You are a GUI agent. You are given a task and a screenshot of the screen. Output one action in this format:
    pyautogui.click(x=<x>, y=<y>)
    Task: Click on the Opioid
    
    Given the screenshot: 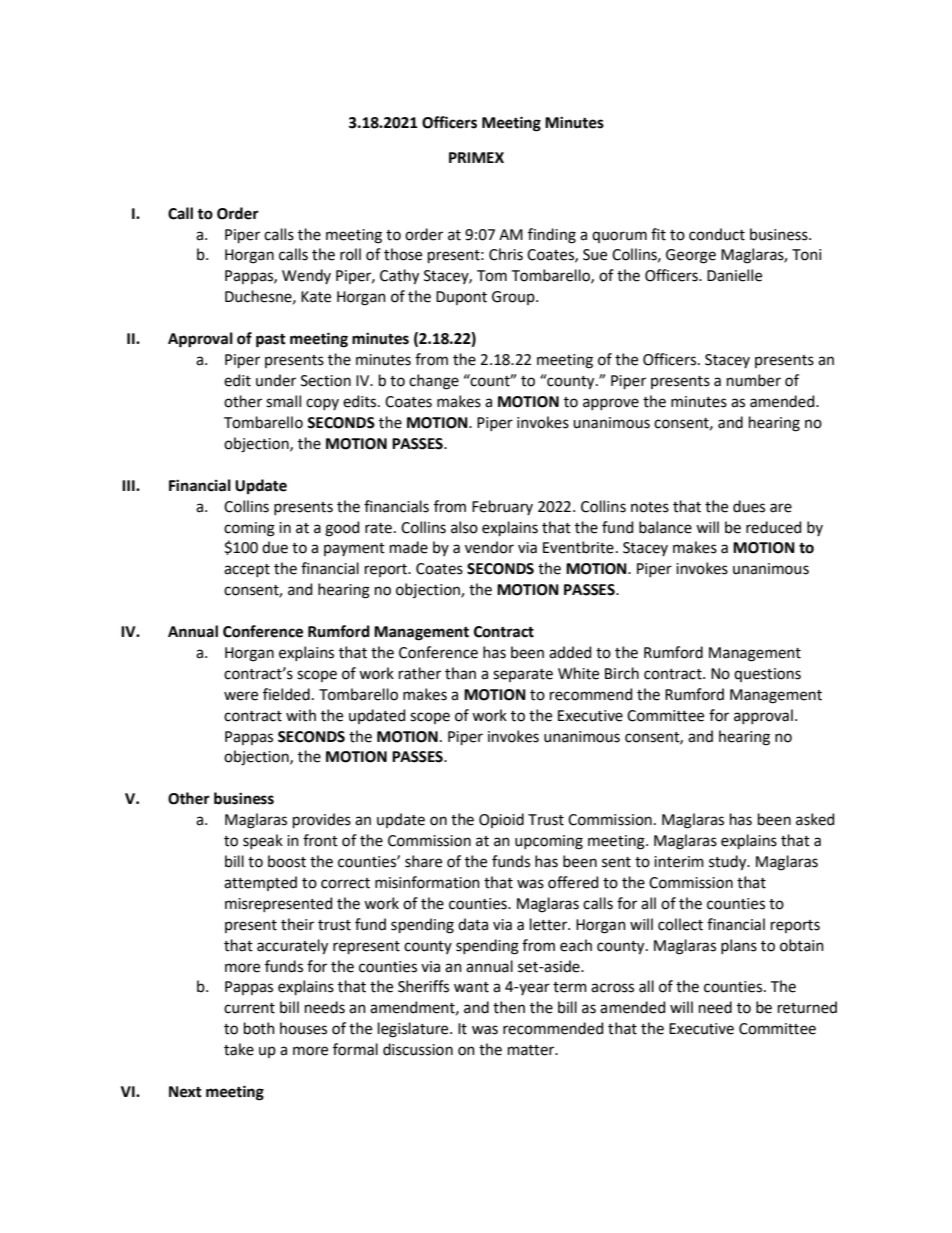 What is the action you would take?
    pyautogui.click(x=501, y=820)
